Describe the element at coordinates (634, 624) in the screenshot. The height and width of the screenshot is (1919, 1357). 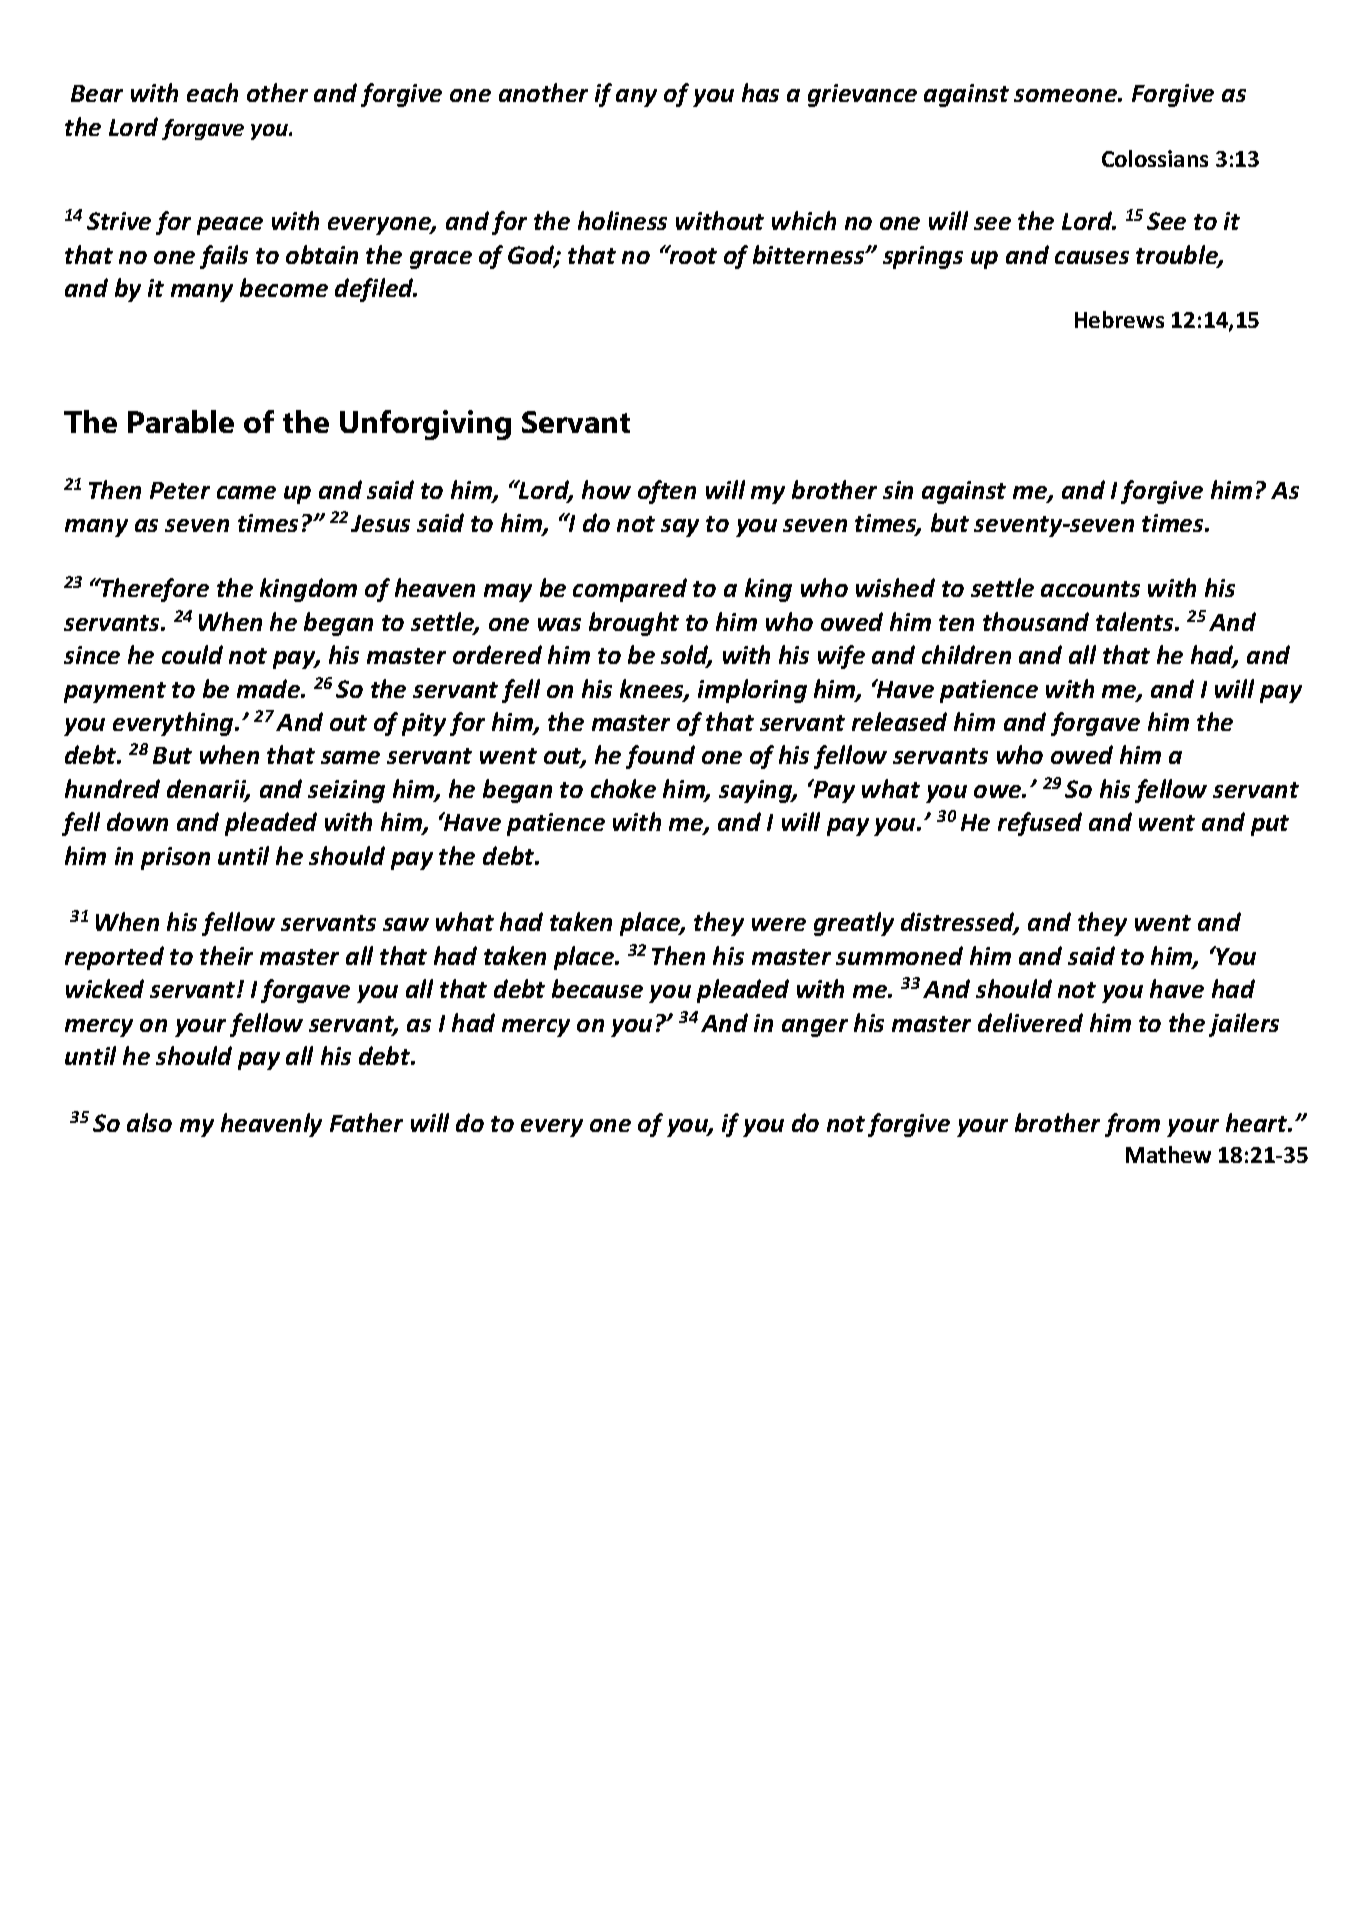
I see `brought` at that location.
